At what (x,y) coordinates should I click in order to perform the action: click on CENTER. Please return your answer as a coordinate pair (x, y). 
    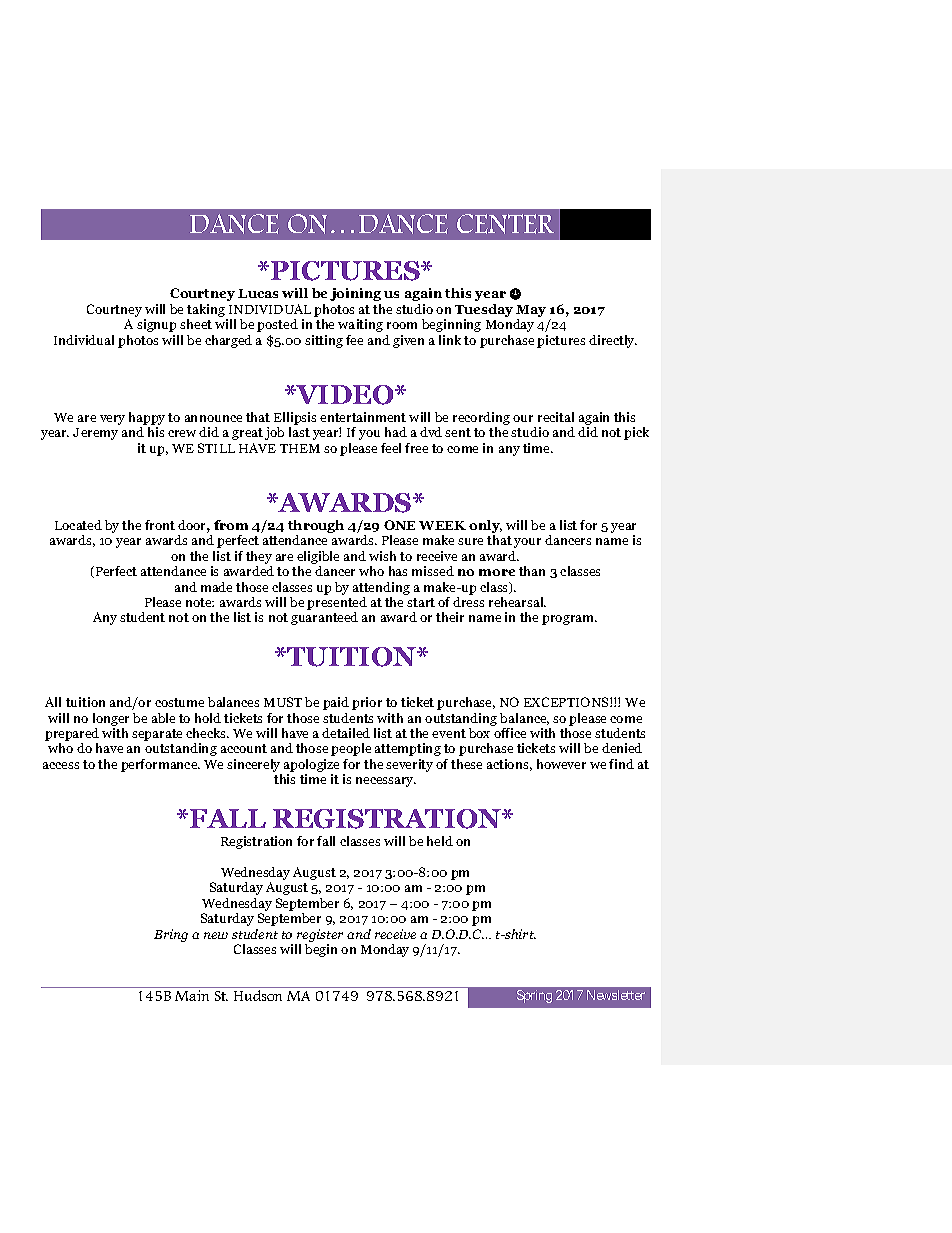
    Looking at the image, I should click on (505, 224).
